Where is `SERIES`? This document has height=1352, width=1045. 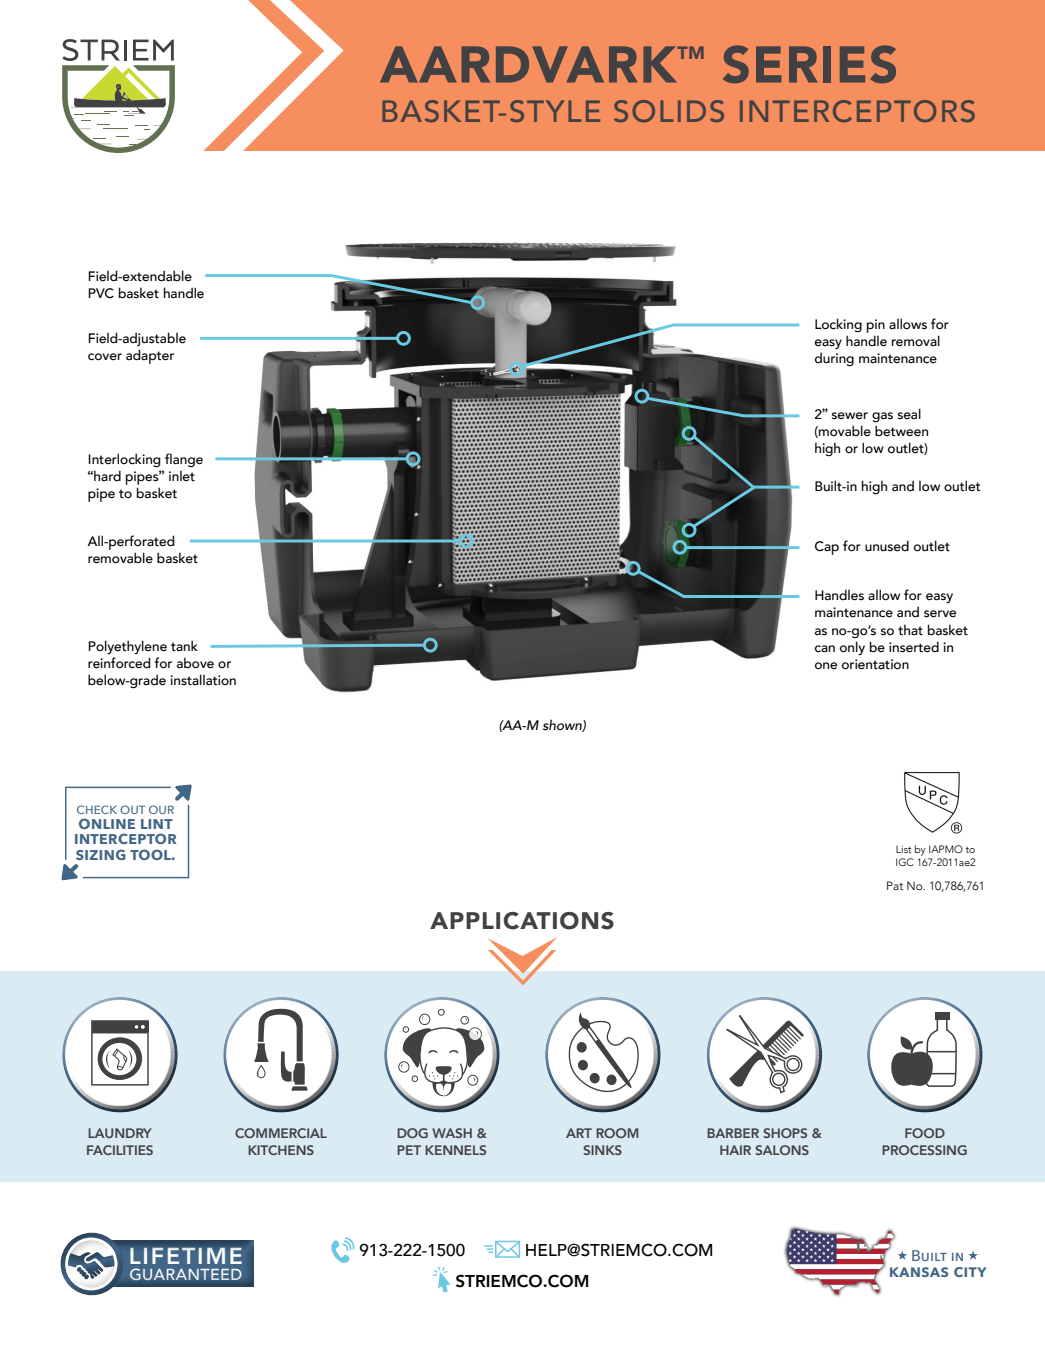
SERIES is located at coordinates (809, 64).
